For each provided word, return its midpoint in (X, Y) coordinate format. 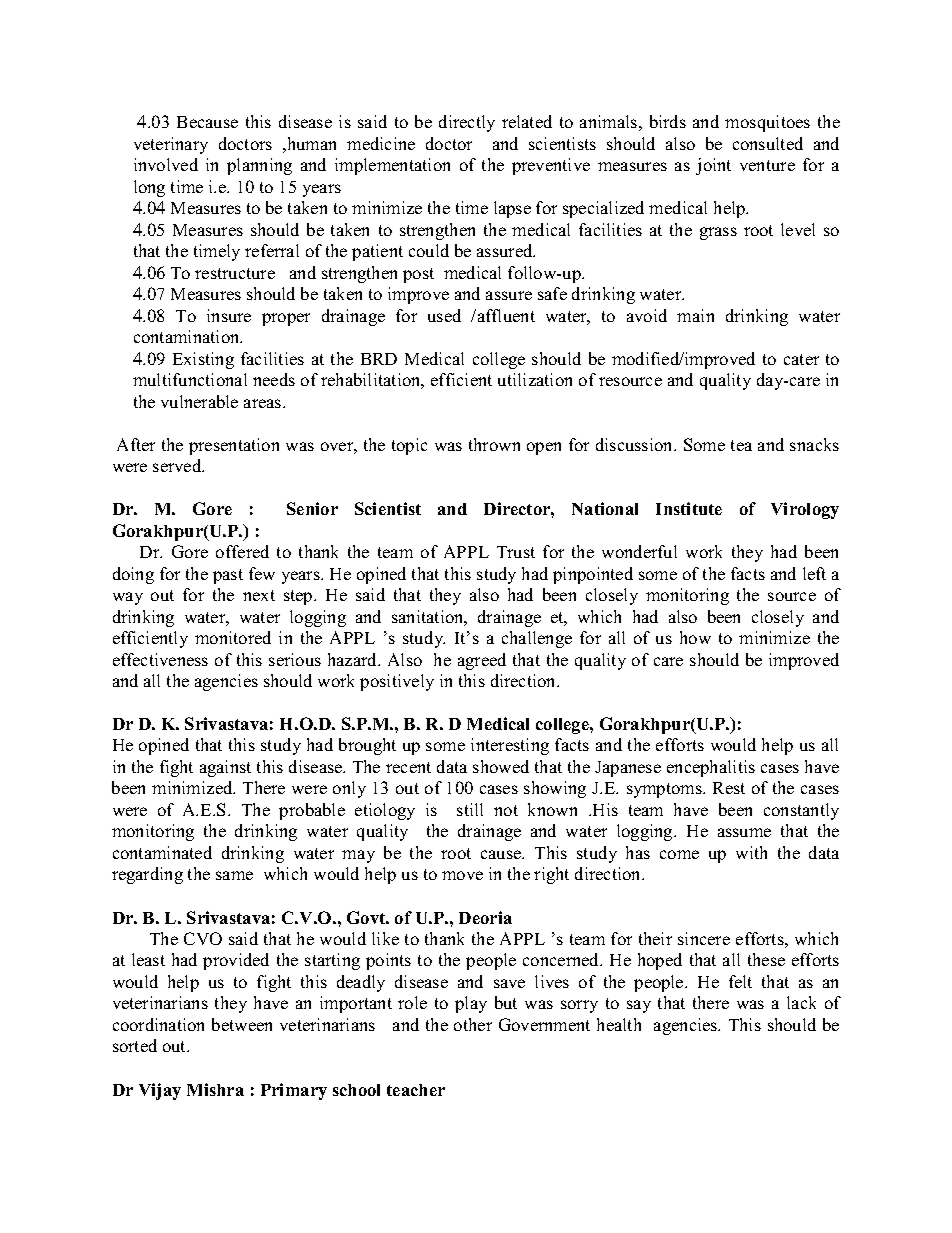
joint (713, 166)
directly (467, 123)
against (225, 768)
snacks (814, 444)
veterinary (171, 145)
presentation (234, 446)
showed (501, 766)
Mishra (215, 1089)
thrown (494, 444)
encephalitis (711, 768)
